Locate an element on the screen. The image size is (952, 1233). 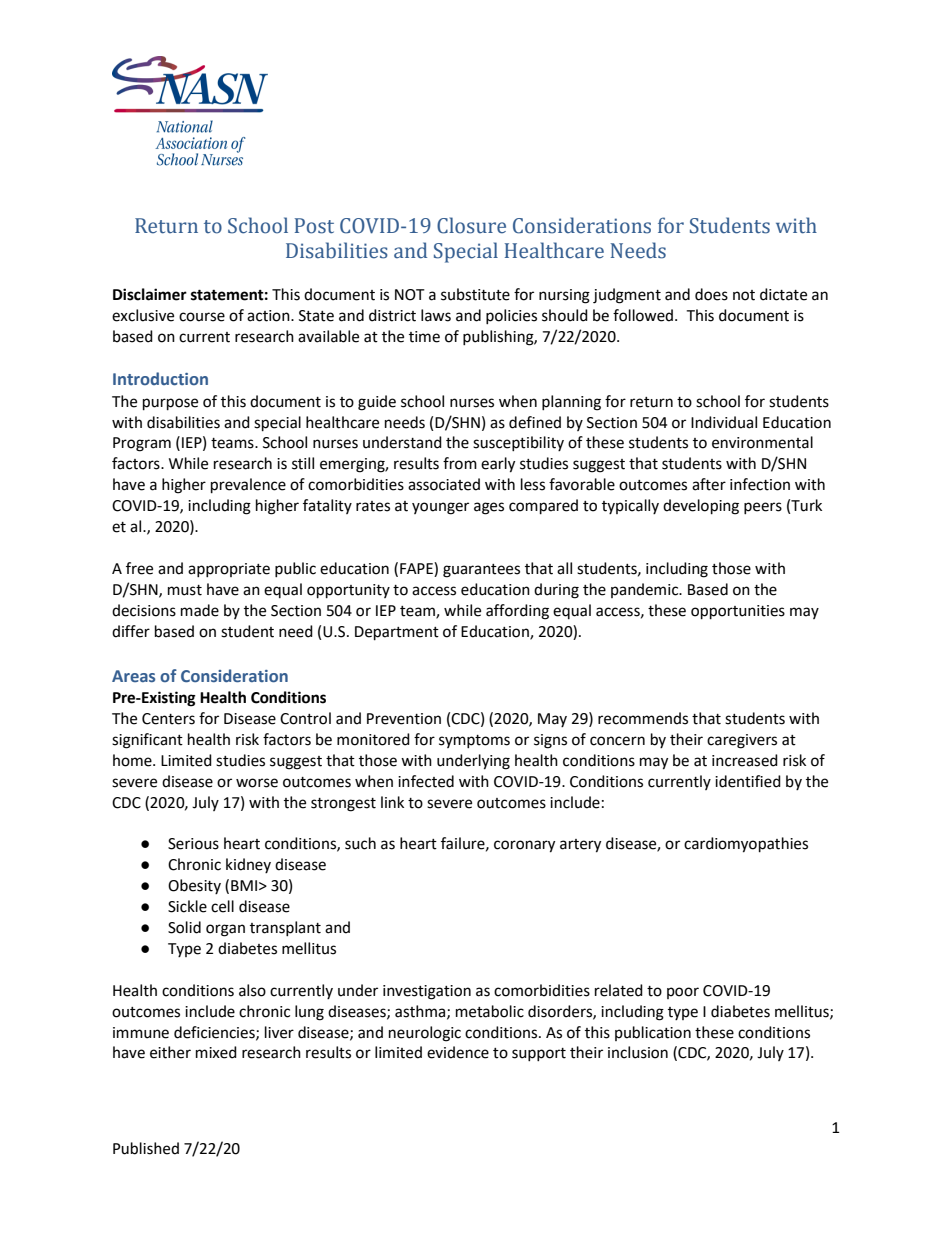
Disclaimer is located at coordinates (150, 294).
